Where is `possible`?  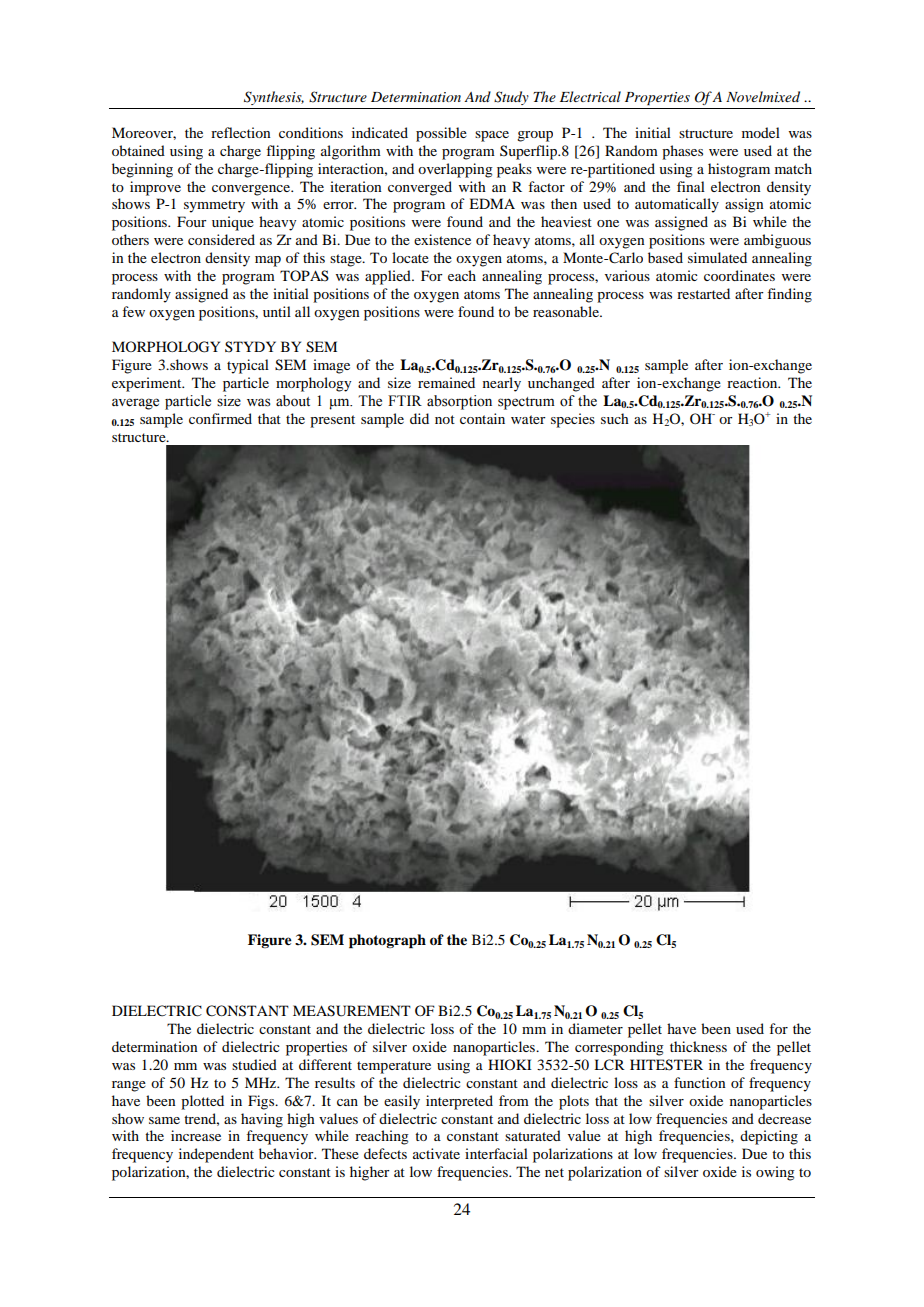
possible is located at coordinates (441, 134).
